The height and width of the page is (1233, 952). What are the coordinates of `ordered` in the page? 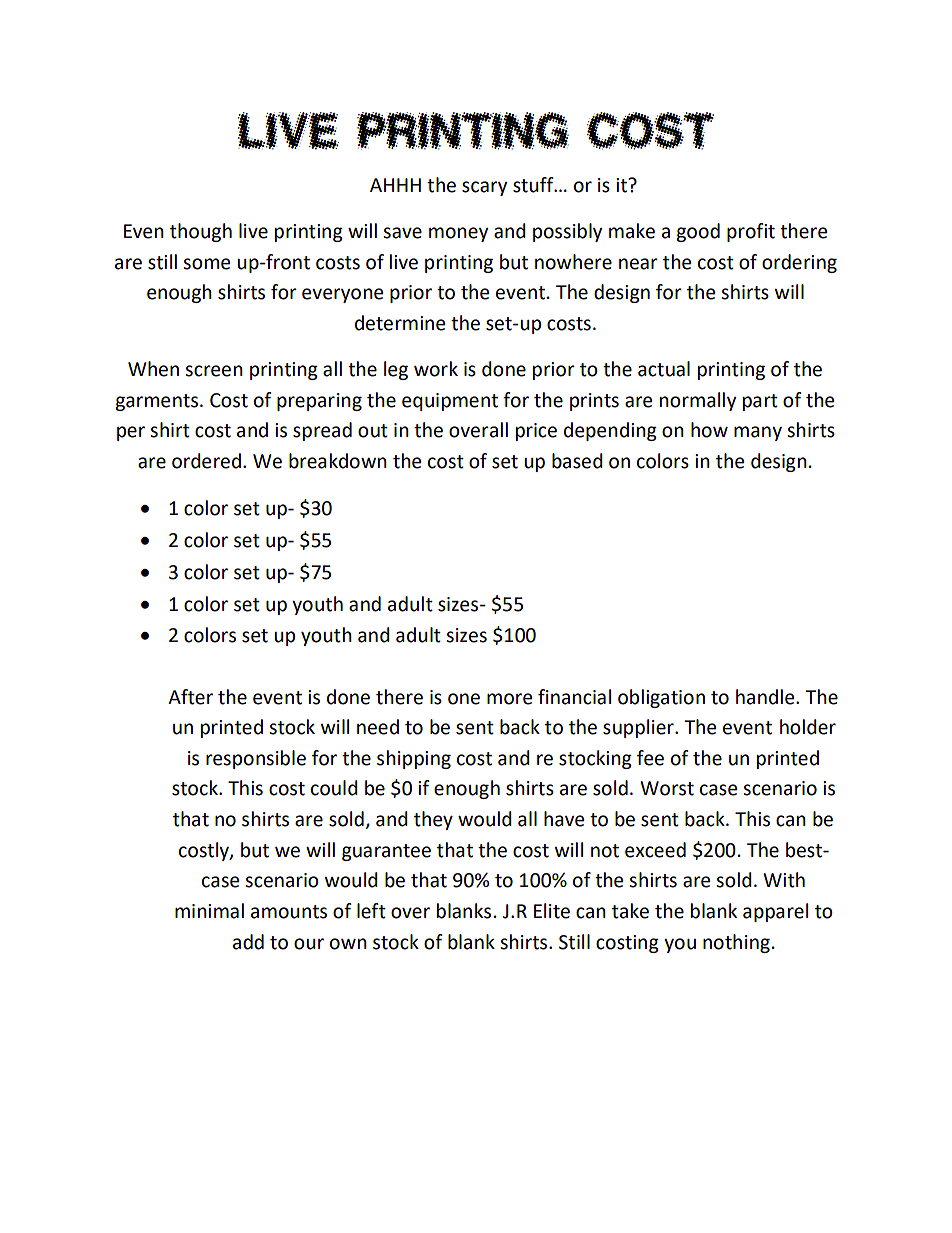 It's located at (206, 461).
